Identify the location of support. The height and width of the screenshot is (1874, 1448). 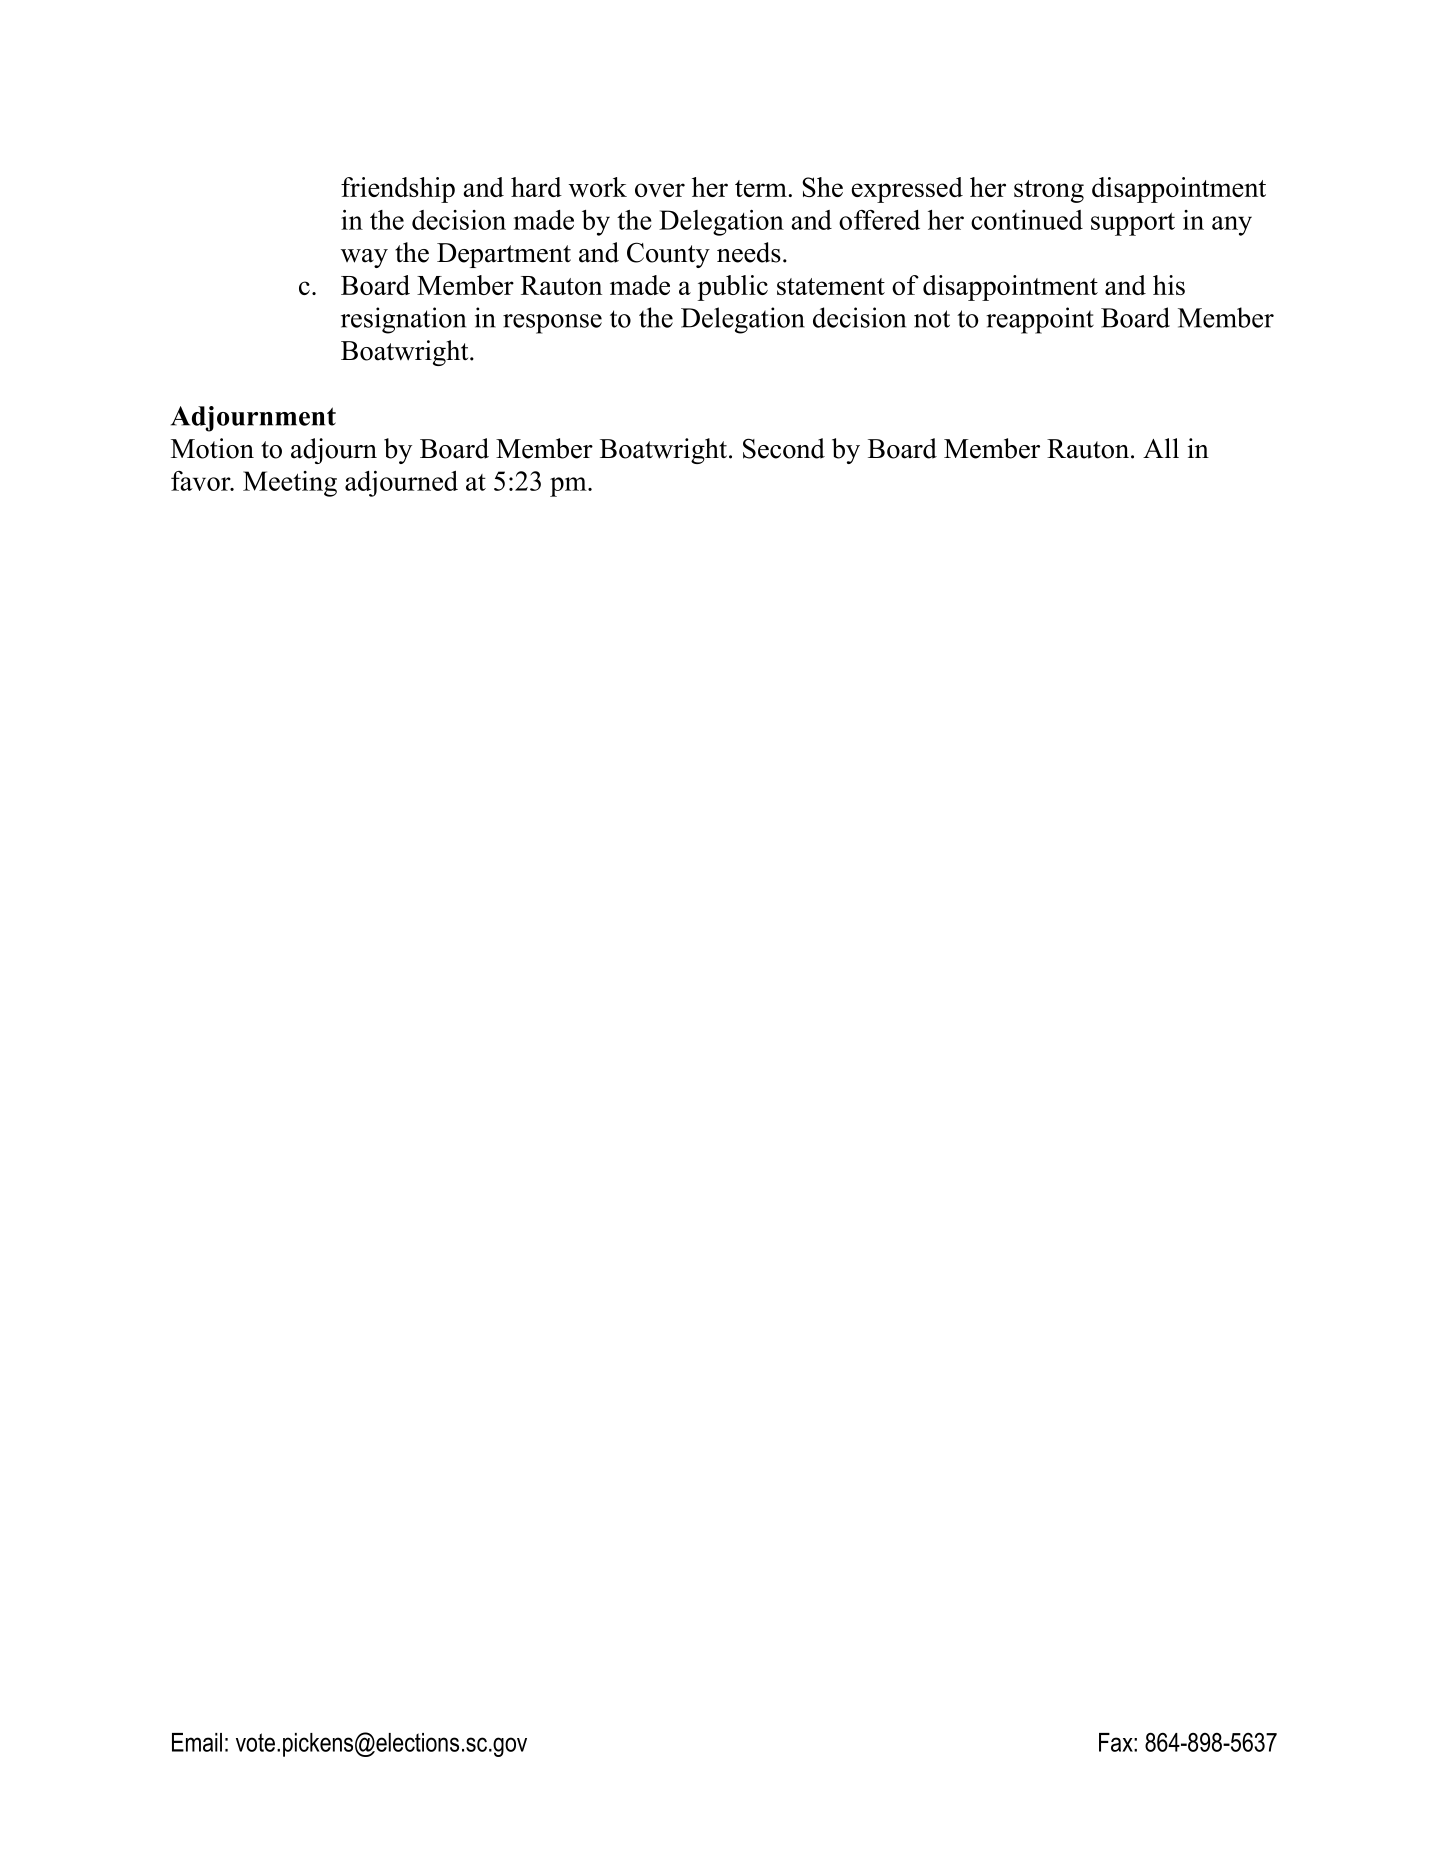
(1133, 224).
